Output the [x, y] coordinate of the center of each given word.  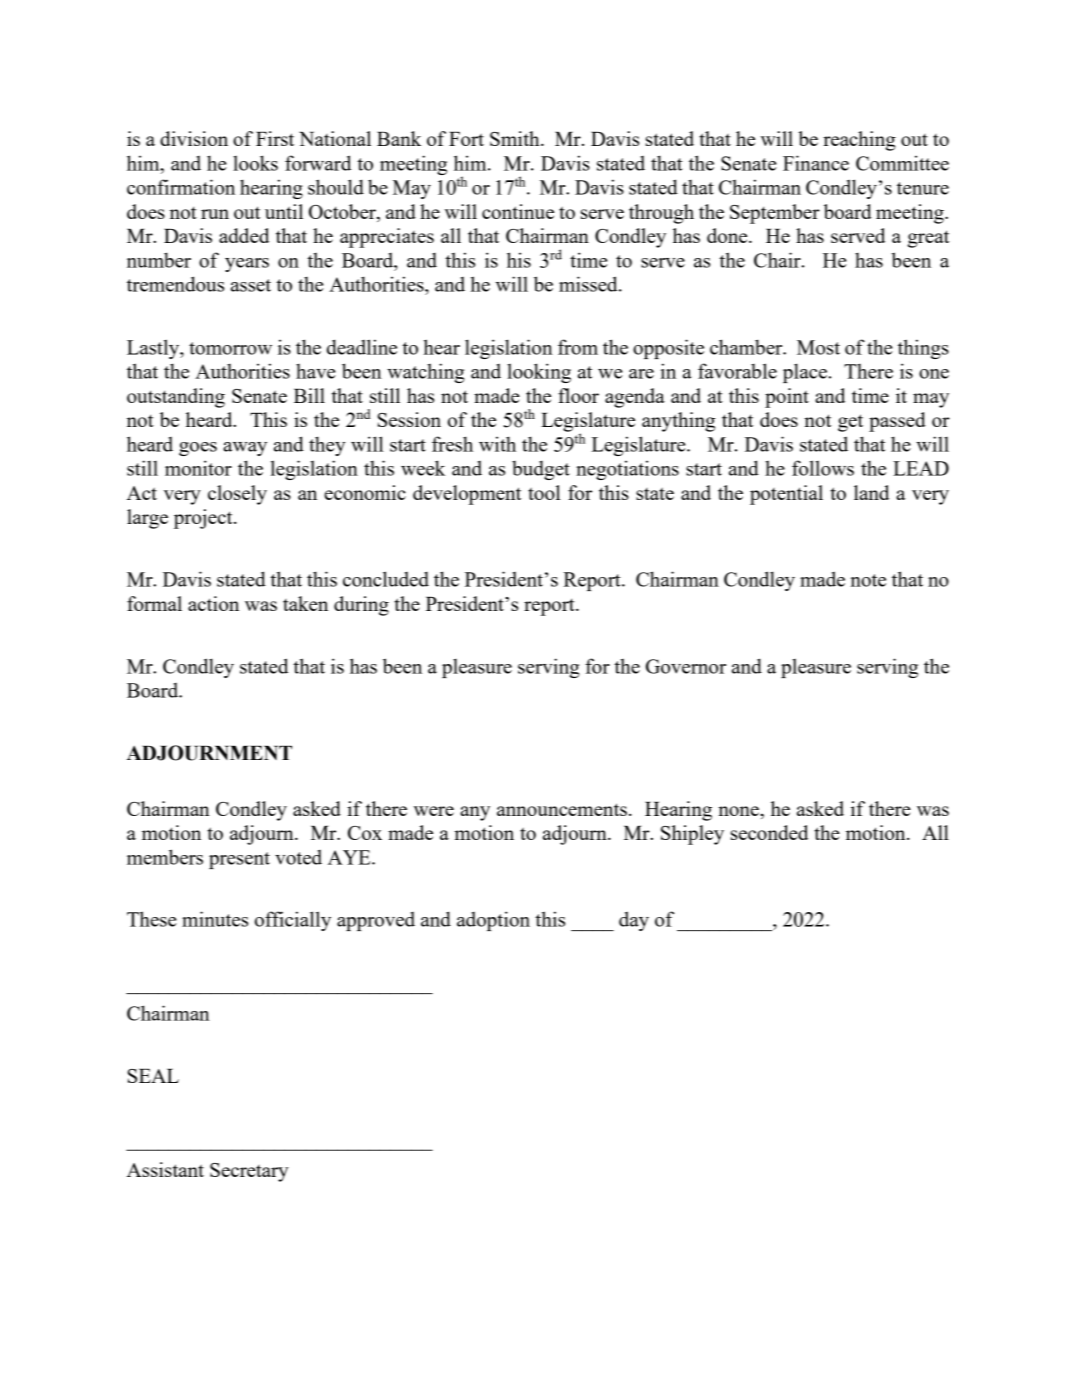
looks [255, 163]
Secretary [249, 1172]
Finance [816, 163]
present [239, 860]
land [871, 492]
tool [544, 492]
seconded [769, 832]
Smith [516, 138]
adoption [493, 921]
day [634, 921]
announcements [562, 809]
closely [237, 495]
